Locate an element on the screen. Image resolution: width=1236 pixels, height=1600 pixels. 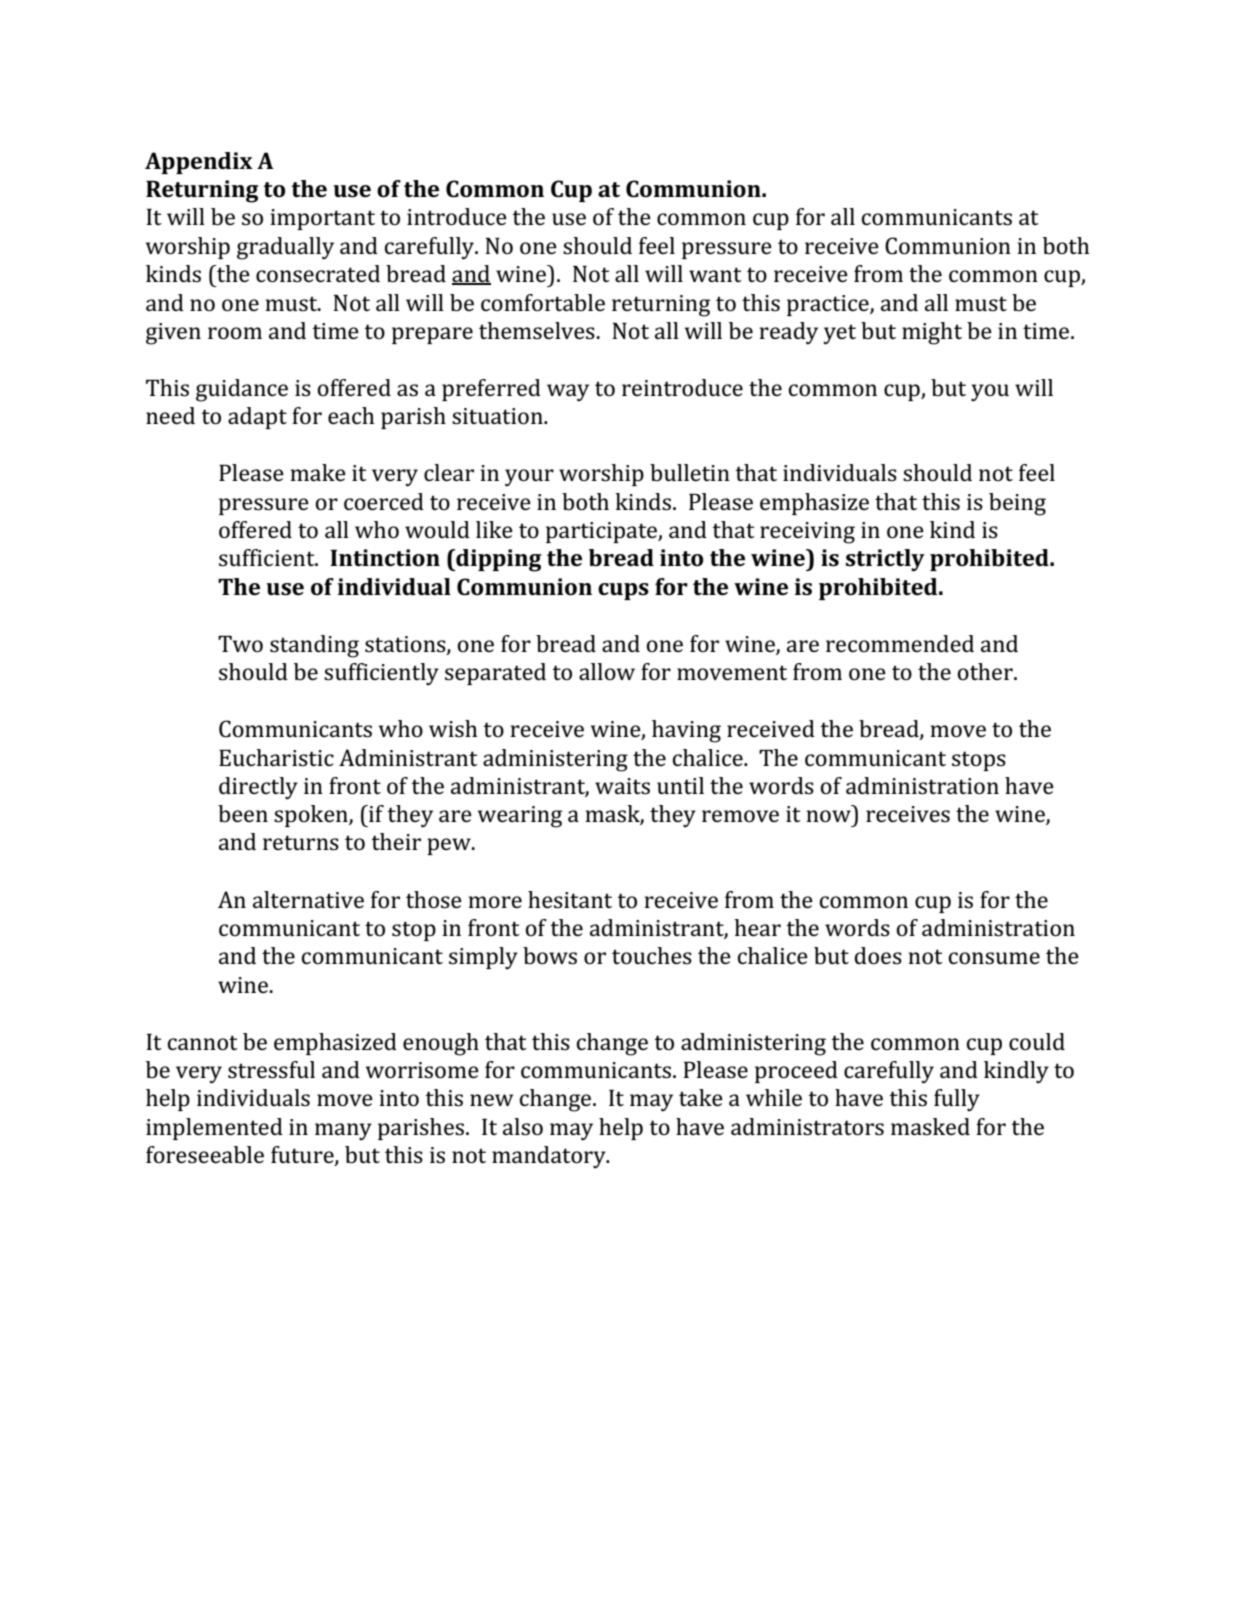
future is located at coordinates (303, 1156).
